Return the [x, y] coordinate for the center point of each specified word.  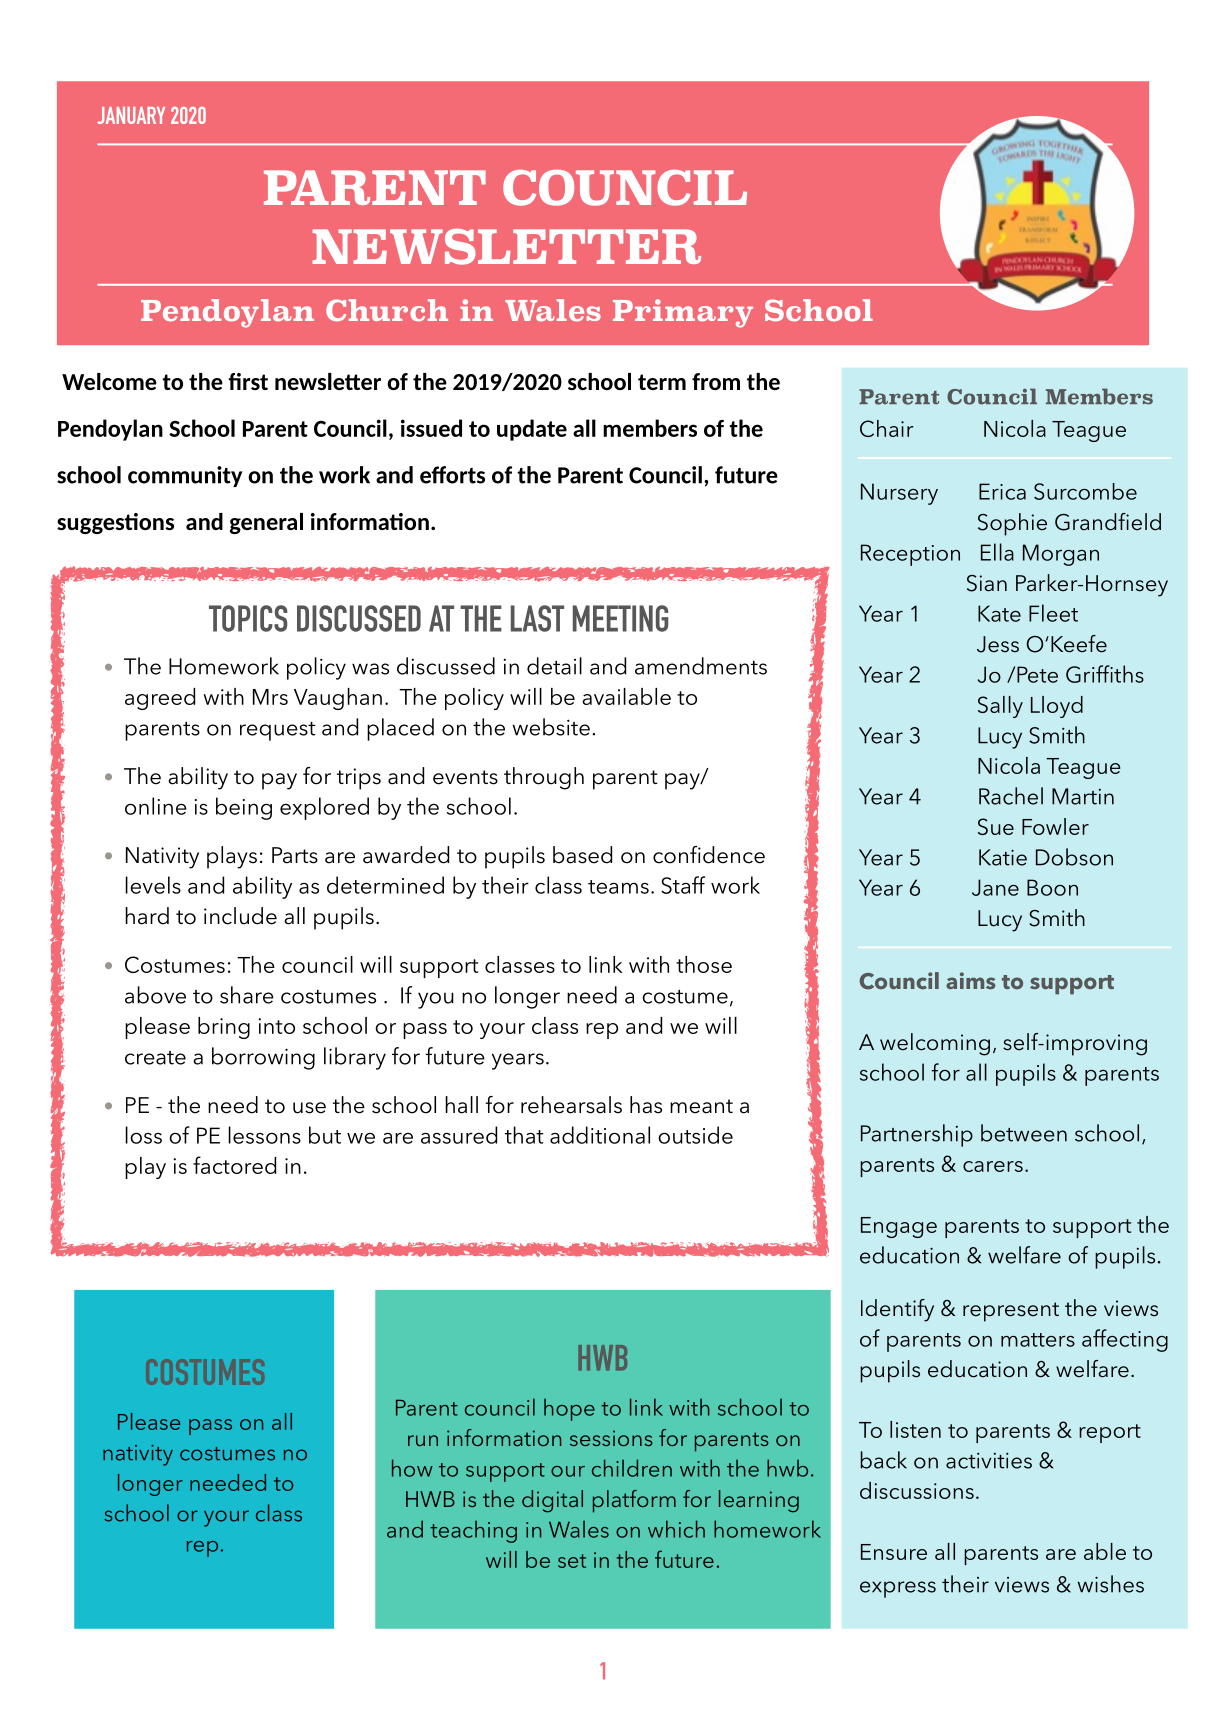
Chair [887, 428]
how [412, 1468]
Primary [683, 313]
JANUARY [131, 115]
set [572, 1561]
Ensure [894, 1552]
